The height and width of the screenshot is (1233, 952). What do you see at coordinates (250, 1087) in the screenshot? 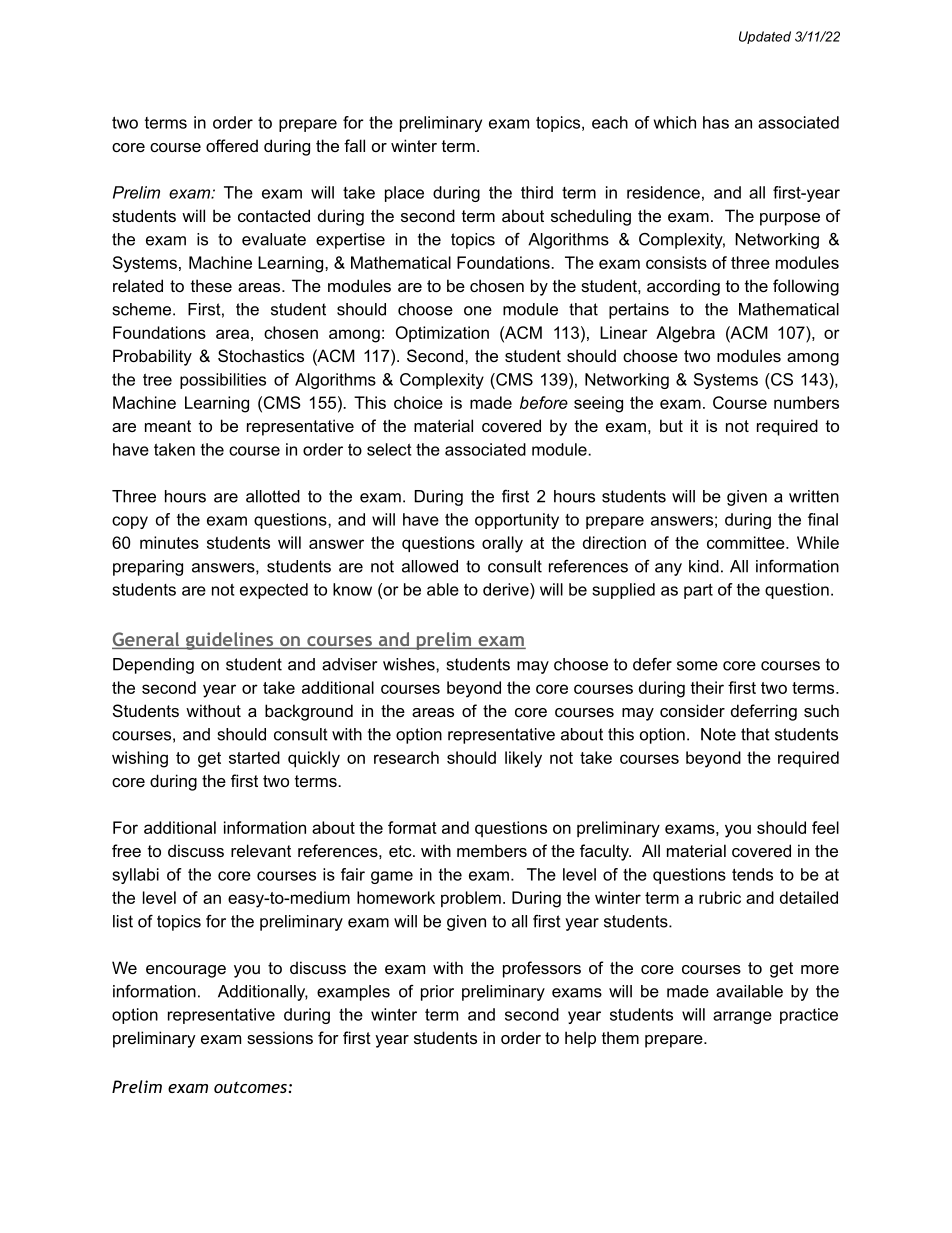
I see `outcomes` at bounding box center [250, 1087].
